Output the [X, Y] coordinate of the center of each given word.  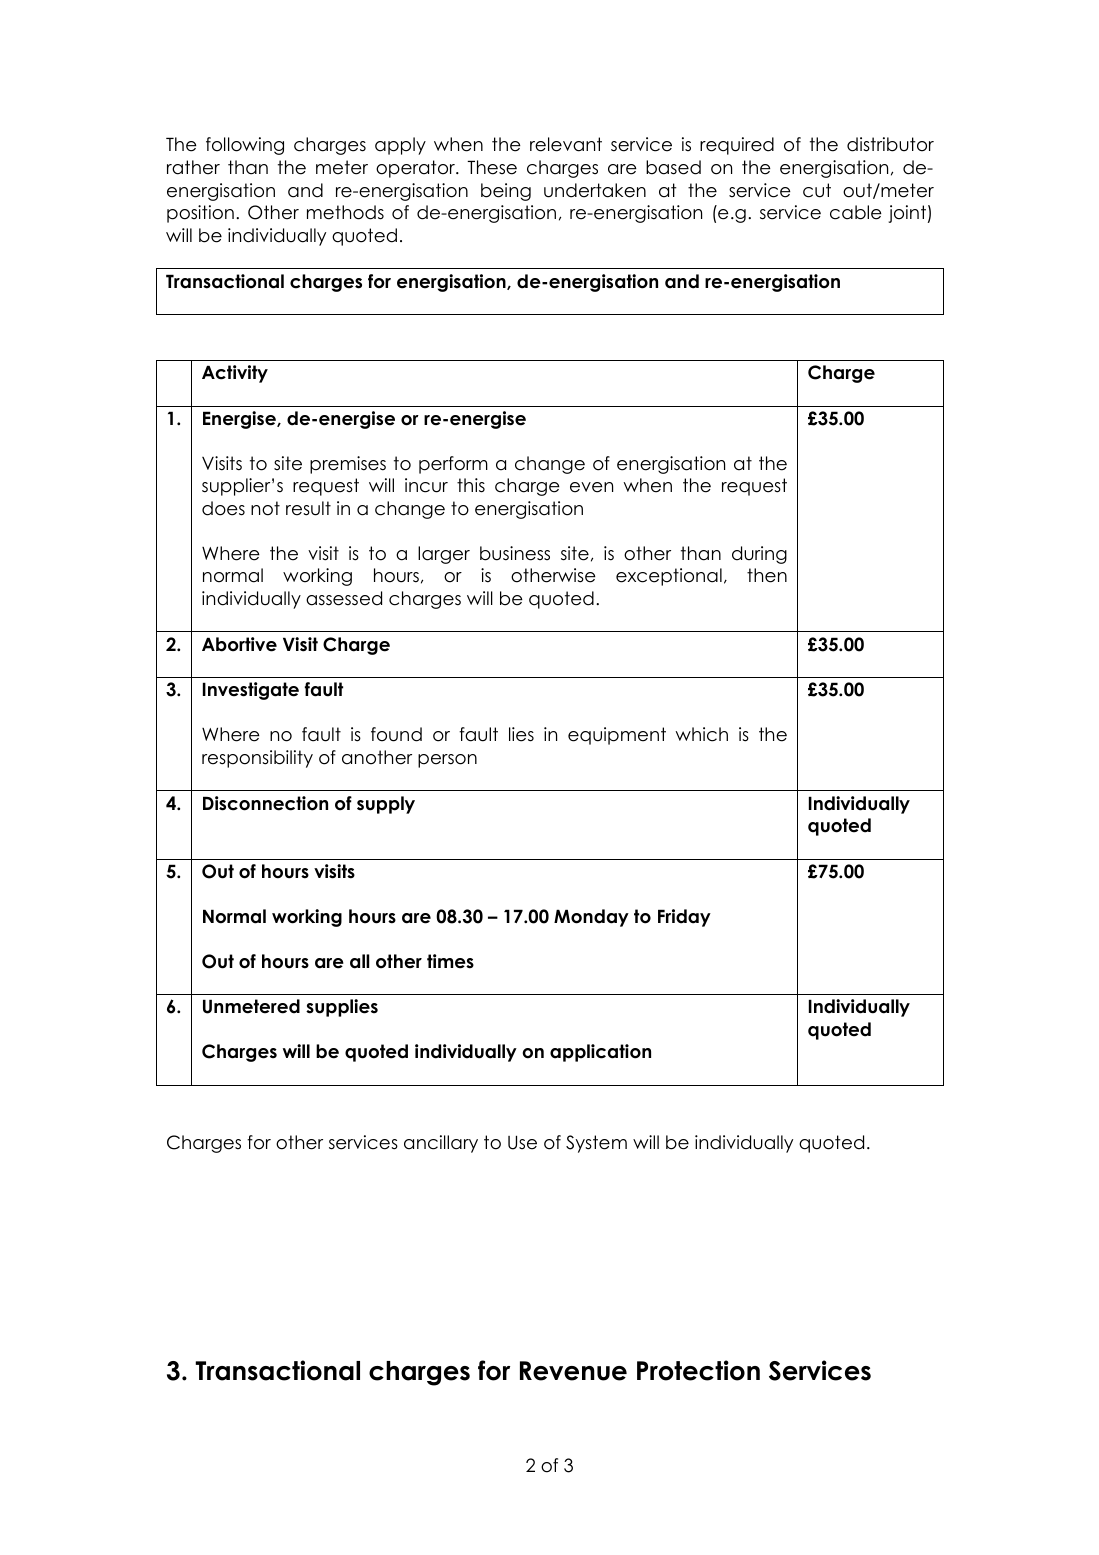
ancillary [441, 1144]
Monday [591, 918]
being [506, 192]
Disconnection [265, 803]
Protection [698, 1370]
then [767, 575]
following [245, 146]
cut [817, 190]
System [596, 1144]
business [515, 553]
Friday [684, 918]
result [308, 508]
